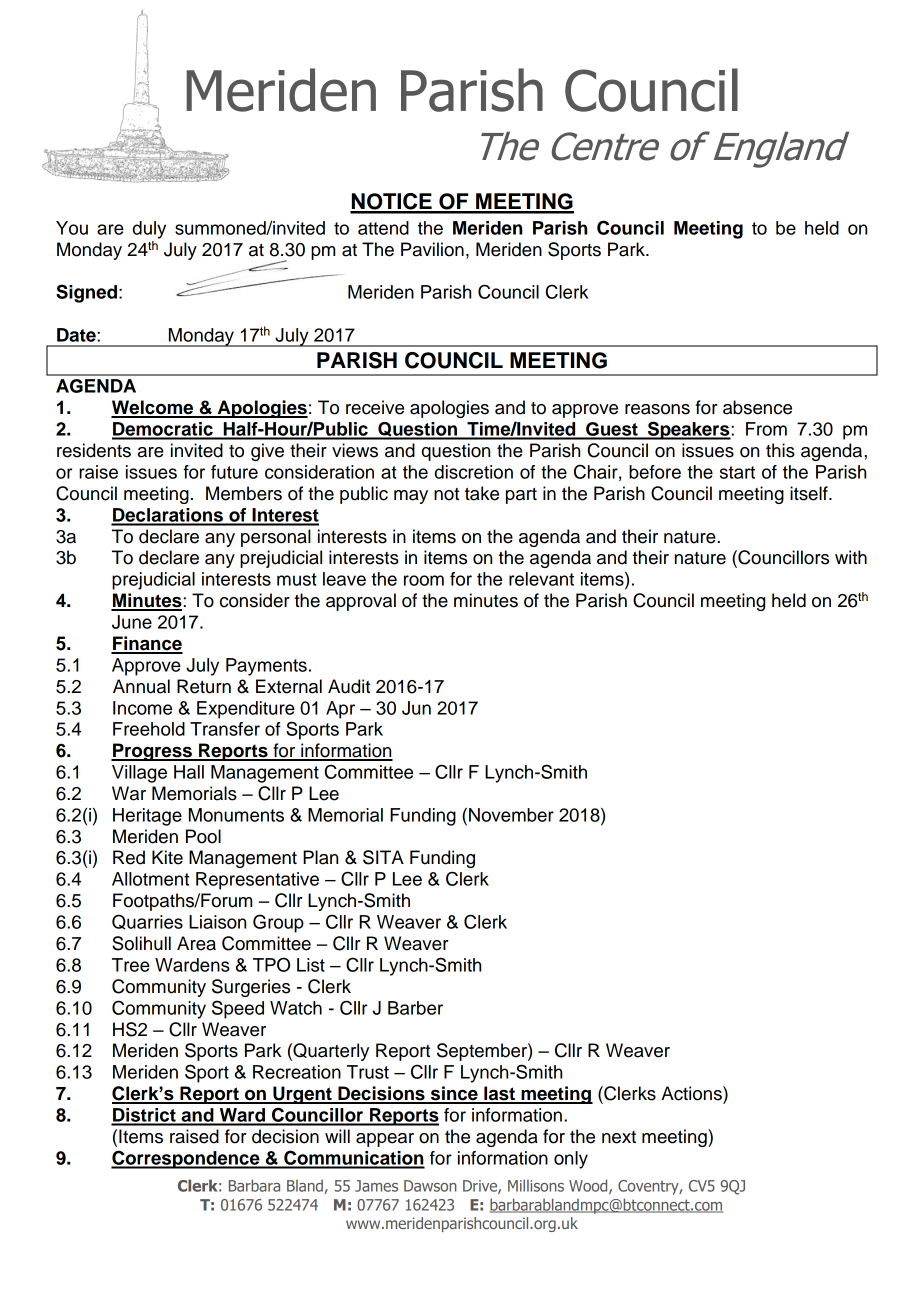 The width and height of the page is (924, 1308). I want to click on Pavilion, so click(432, 249).
